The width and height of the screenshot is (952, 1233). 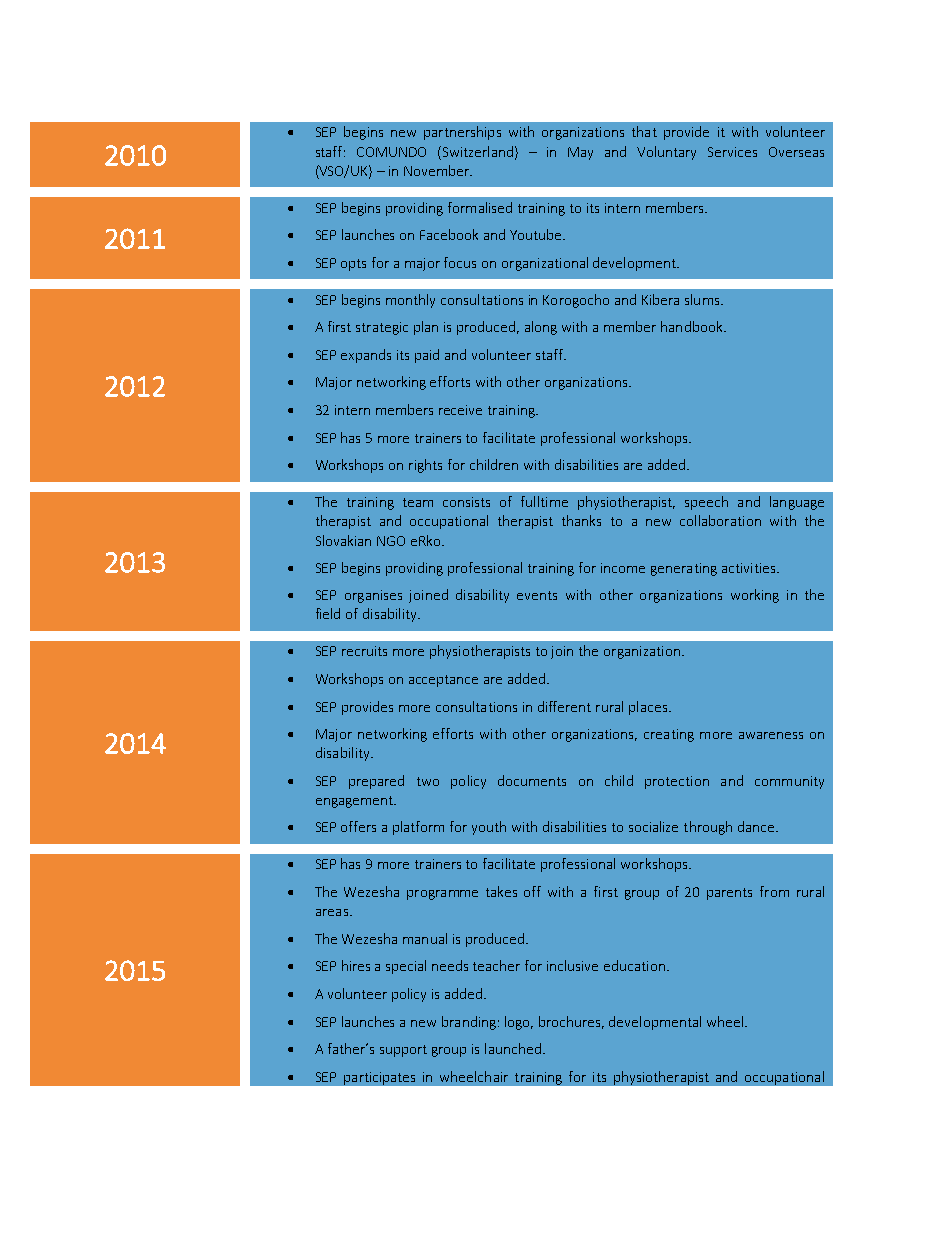 What do you see at coordinates (634, 965) in the screenshot?
I see `education` at bounding box center [634, 965].
